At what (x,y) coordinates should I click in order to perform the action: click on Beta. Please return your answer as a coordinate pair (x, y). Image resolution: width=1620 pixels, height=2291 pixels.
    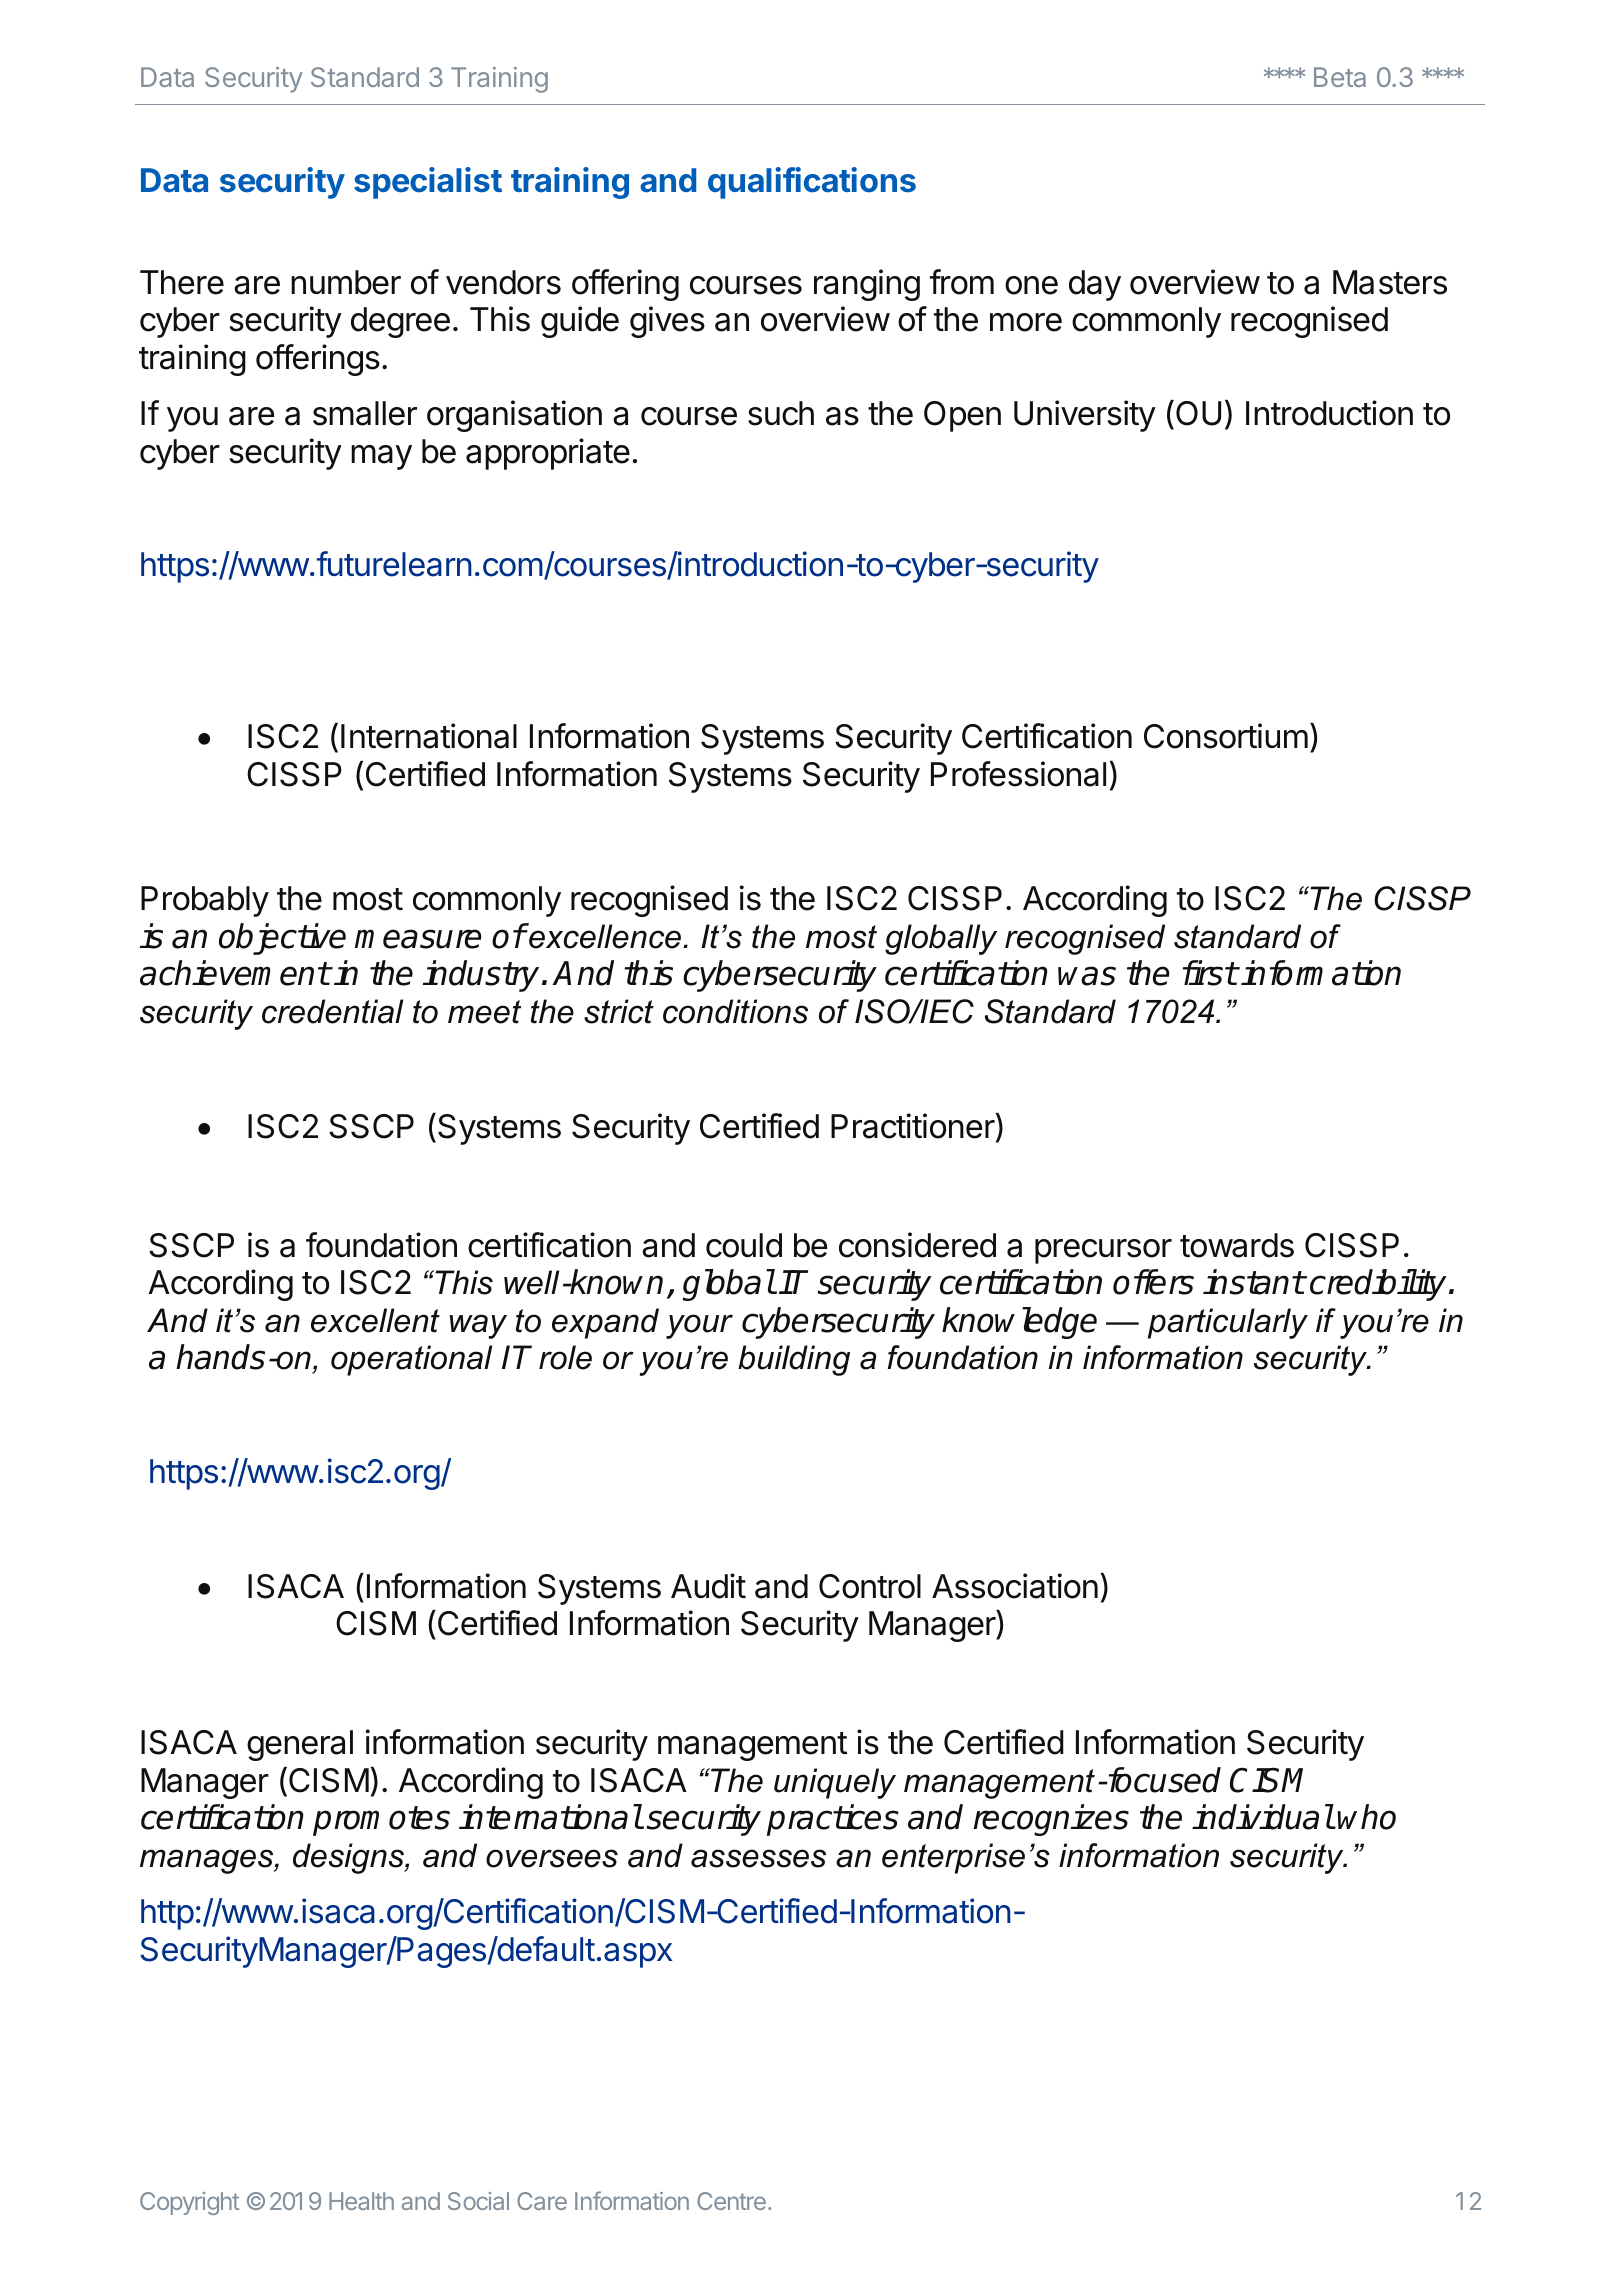
    Looking at the image, I should click on (1340, 77).
